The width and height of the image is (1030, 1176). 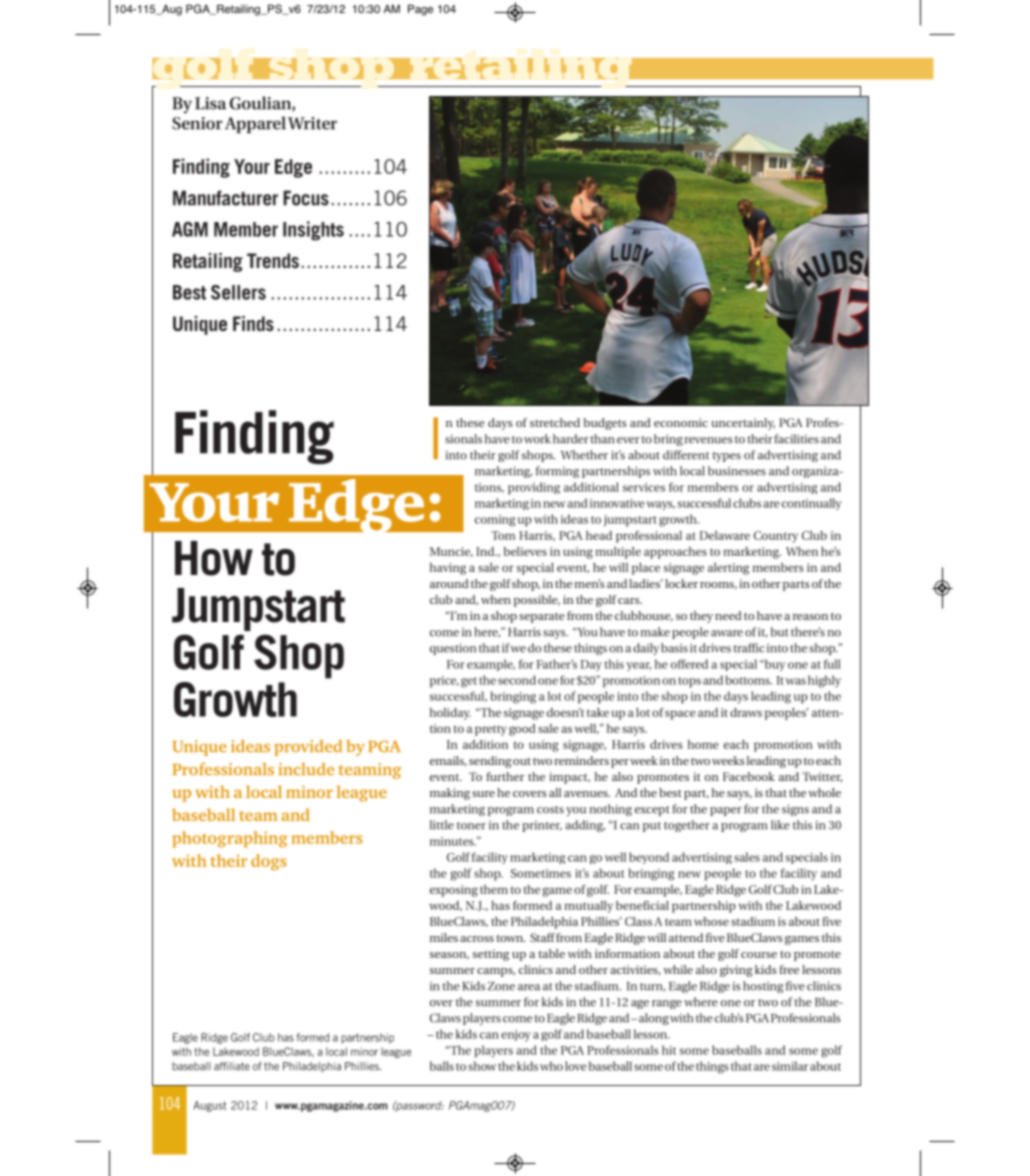 What do you see at coordinates (790, 1066) in the image?
I see `similar` at bounding box center [790, 1066].
